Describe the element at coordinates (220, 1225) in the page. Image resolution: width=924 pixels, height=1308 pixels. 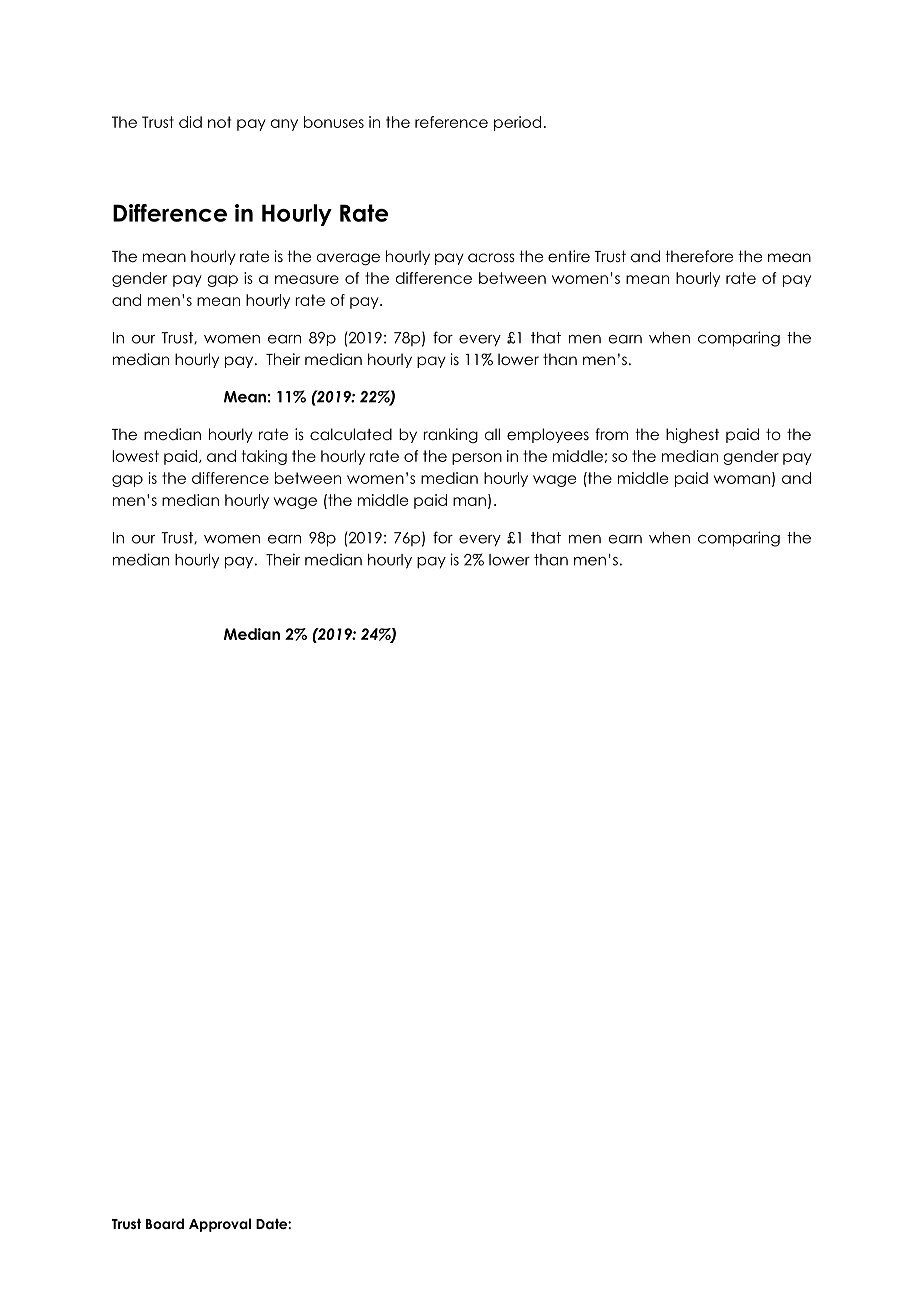
I see `Approval` at that location.
